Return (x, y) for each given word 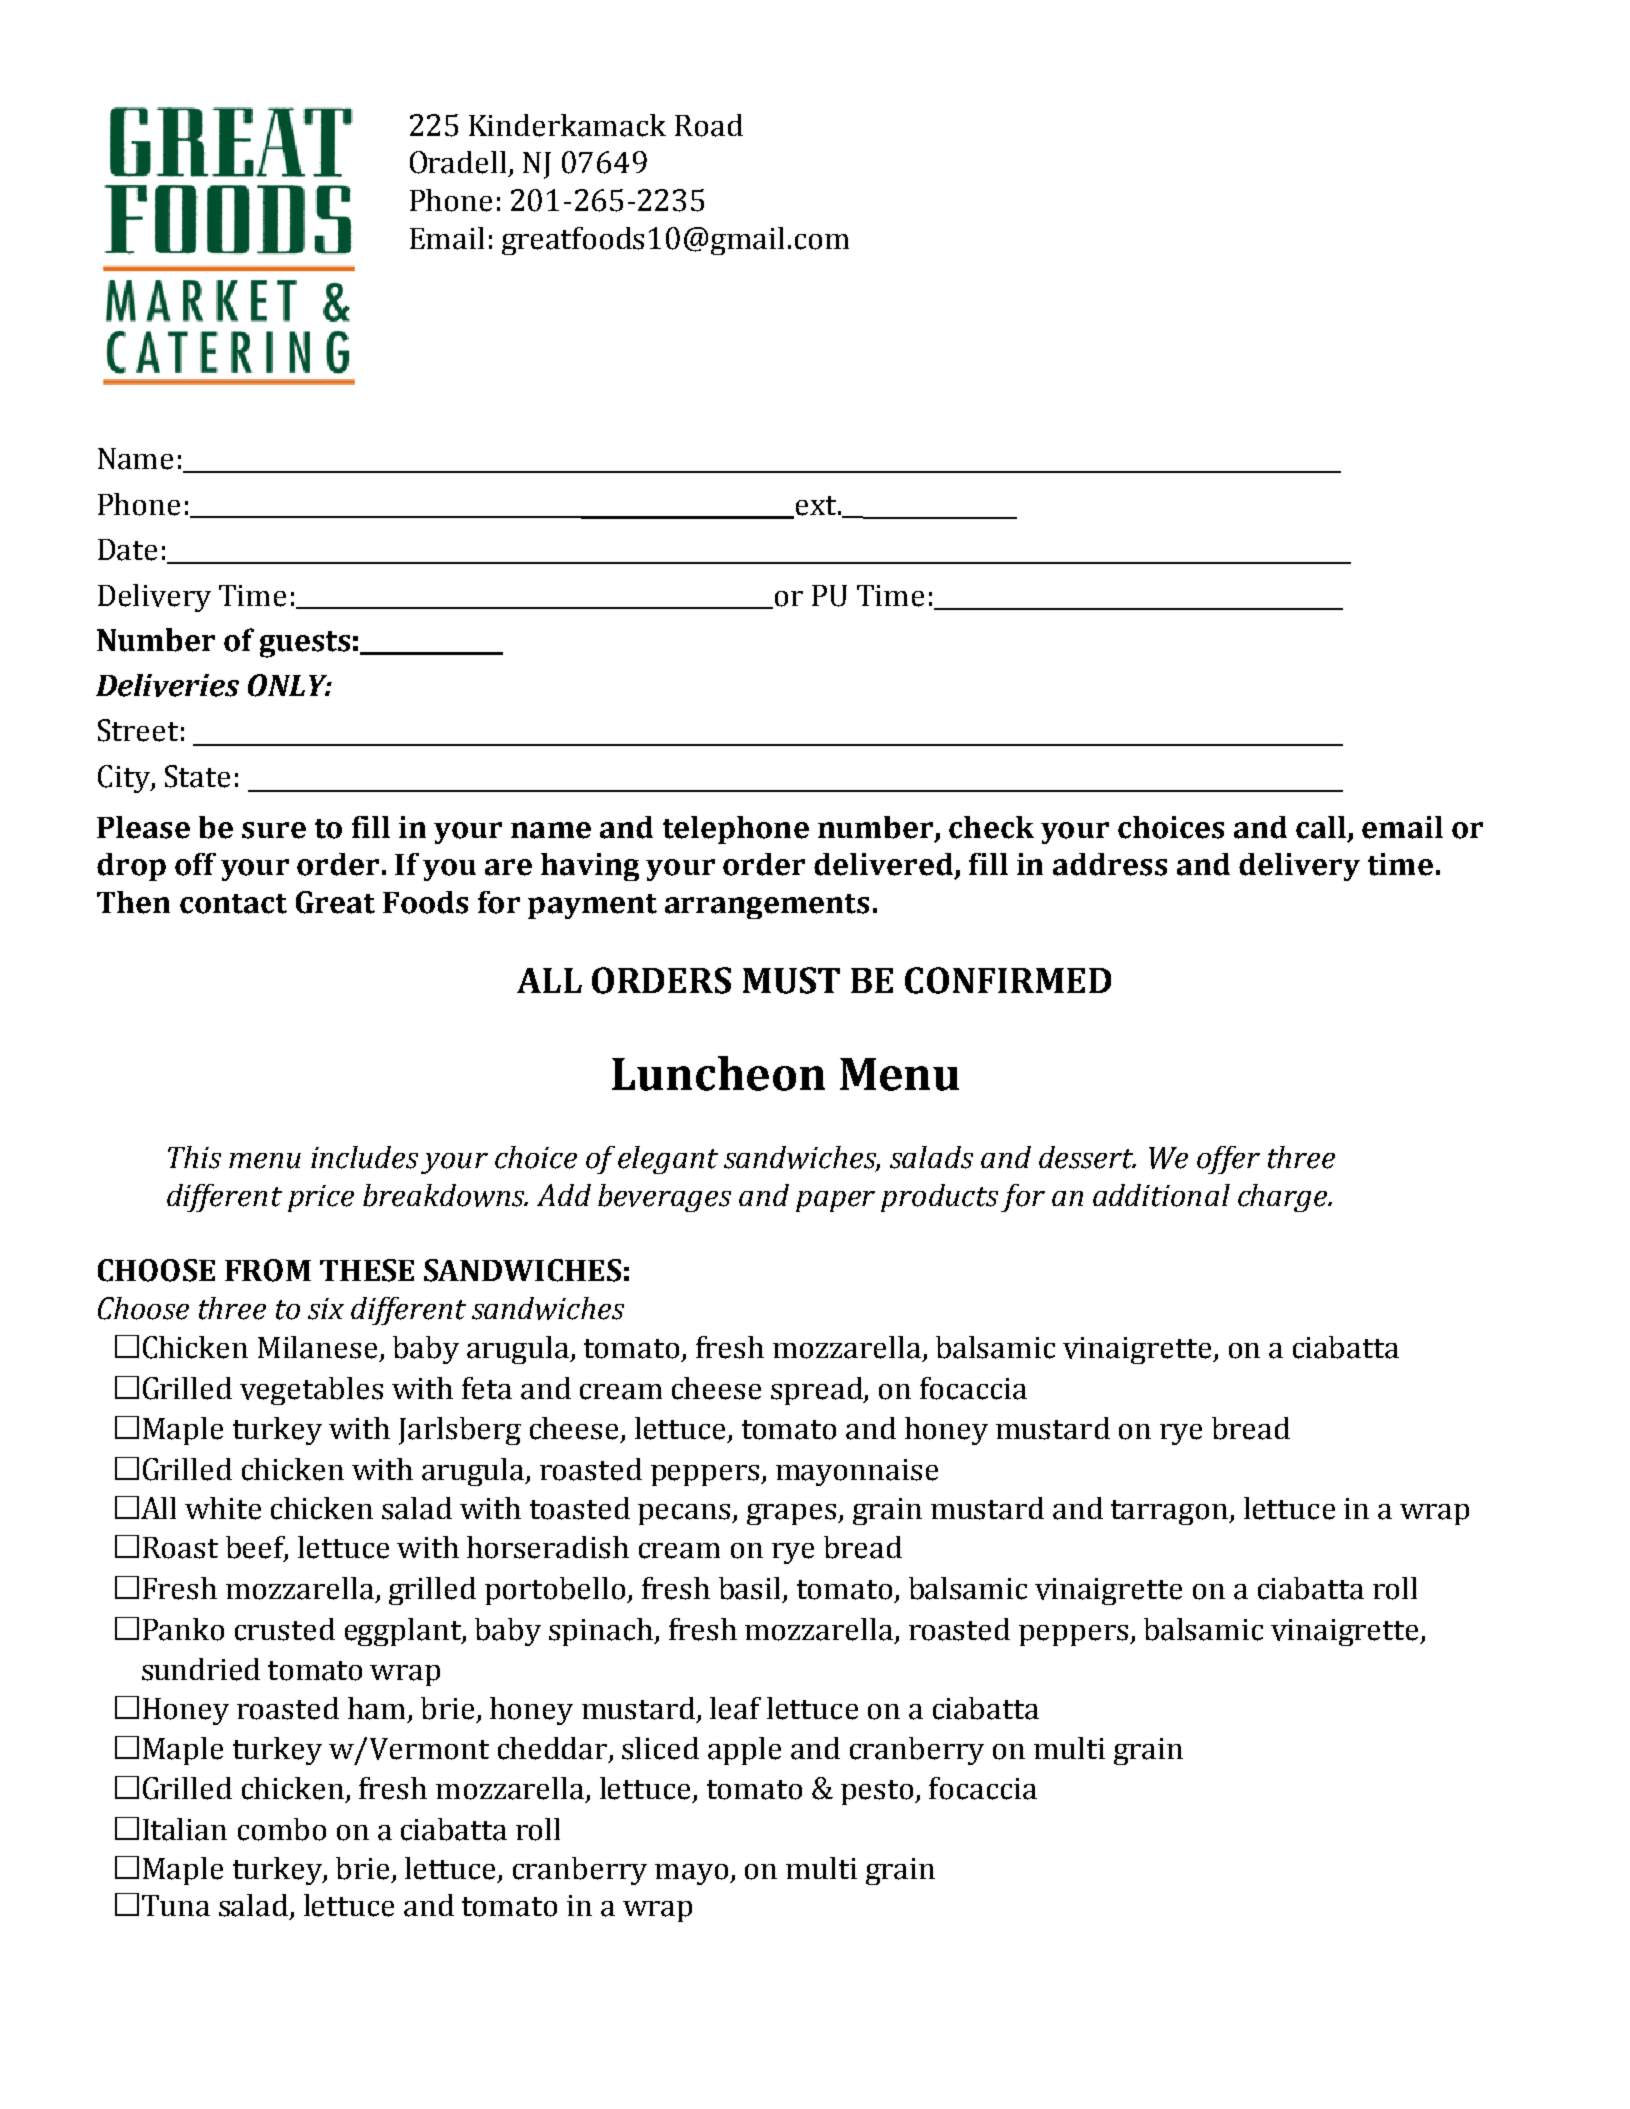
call (1321, 827)
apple (744, 1751)
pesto (878, 1792)
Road (709, 125)
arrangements (767, 906)
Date (127, 550)
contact (233, 904)
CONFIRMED (1008, 980)
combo (282, 1829)
